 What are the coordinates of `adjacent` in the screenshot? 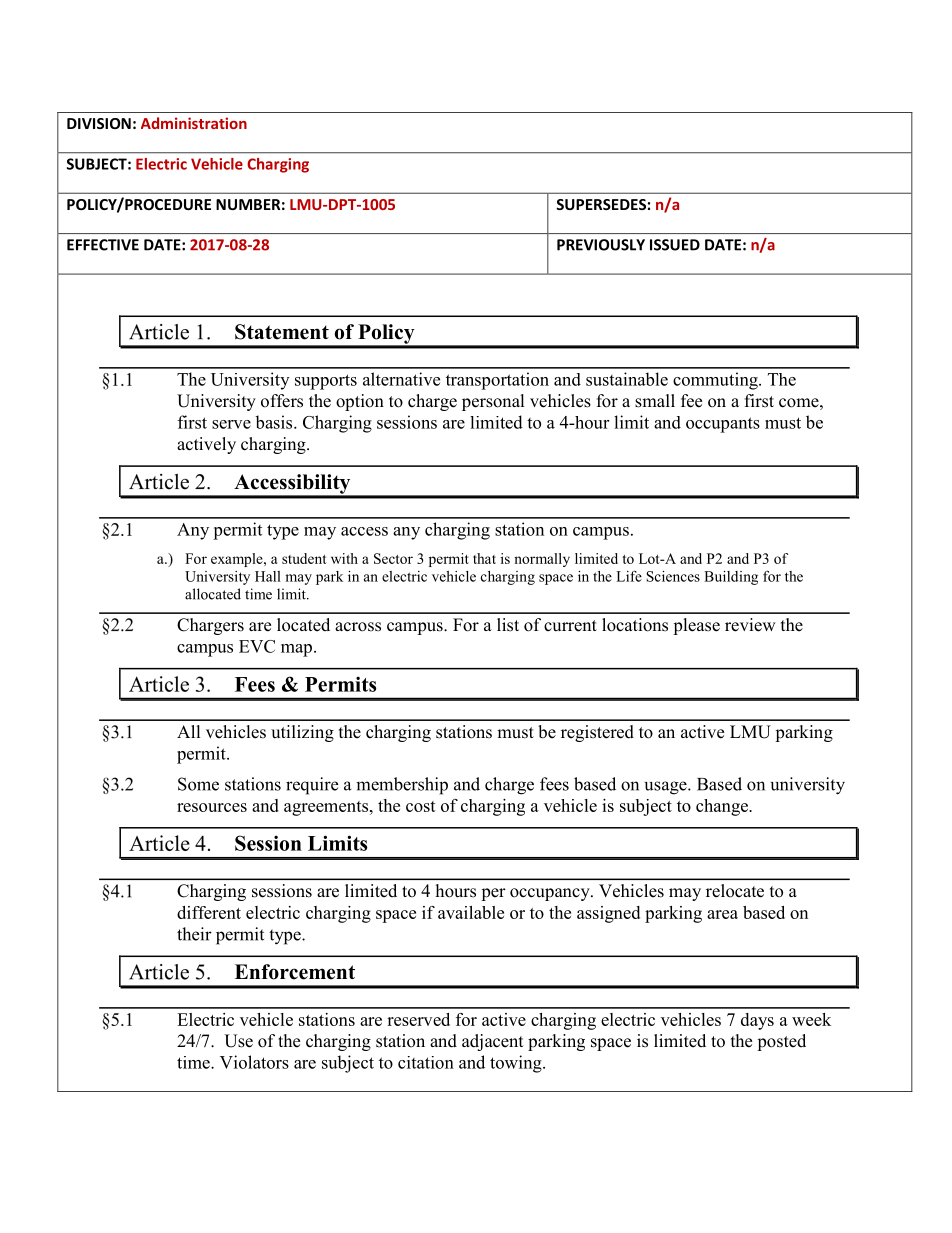 It's located at (492, 1042).
